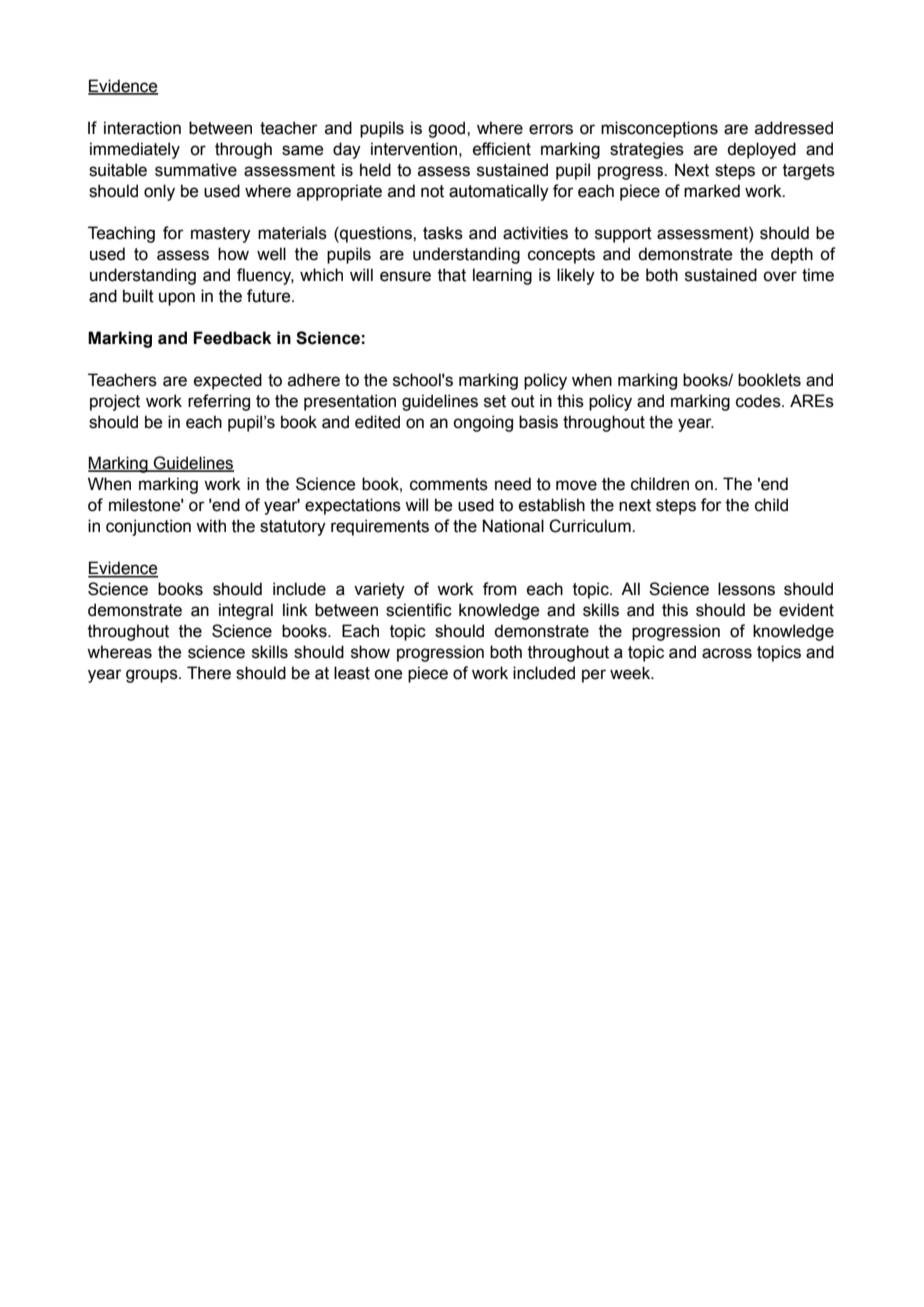  What do you see at coordinates (219, 402) in the screenshot?
I see `referring` at bounding box center [219, 402].
